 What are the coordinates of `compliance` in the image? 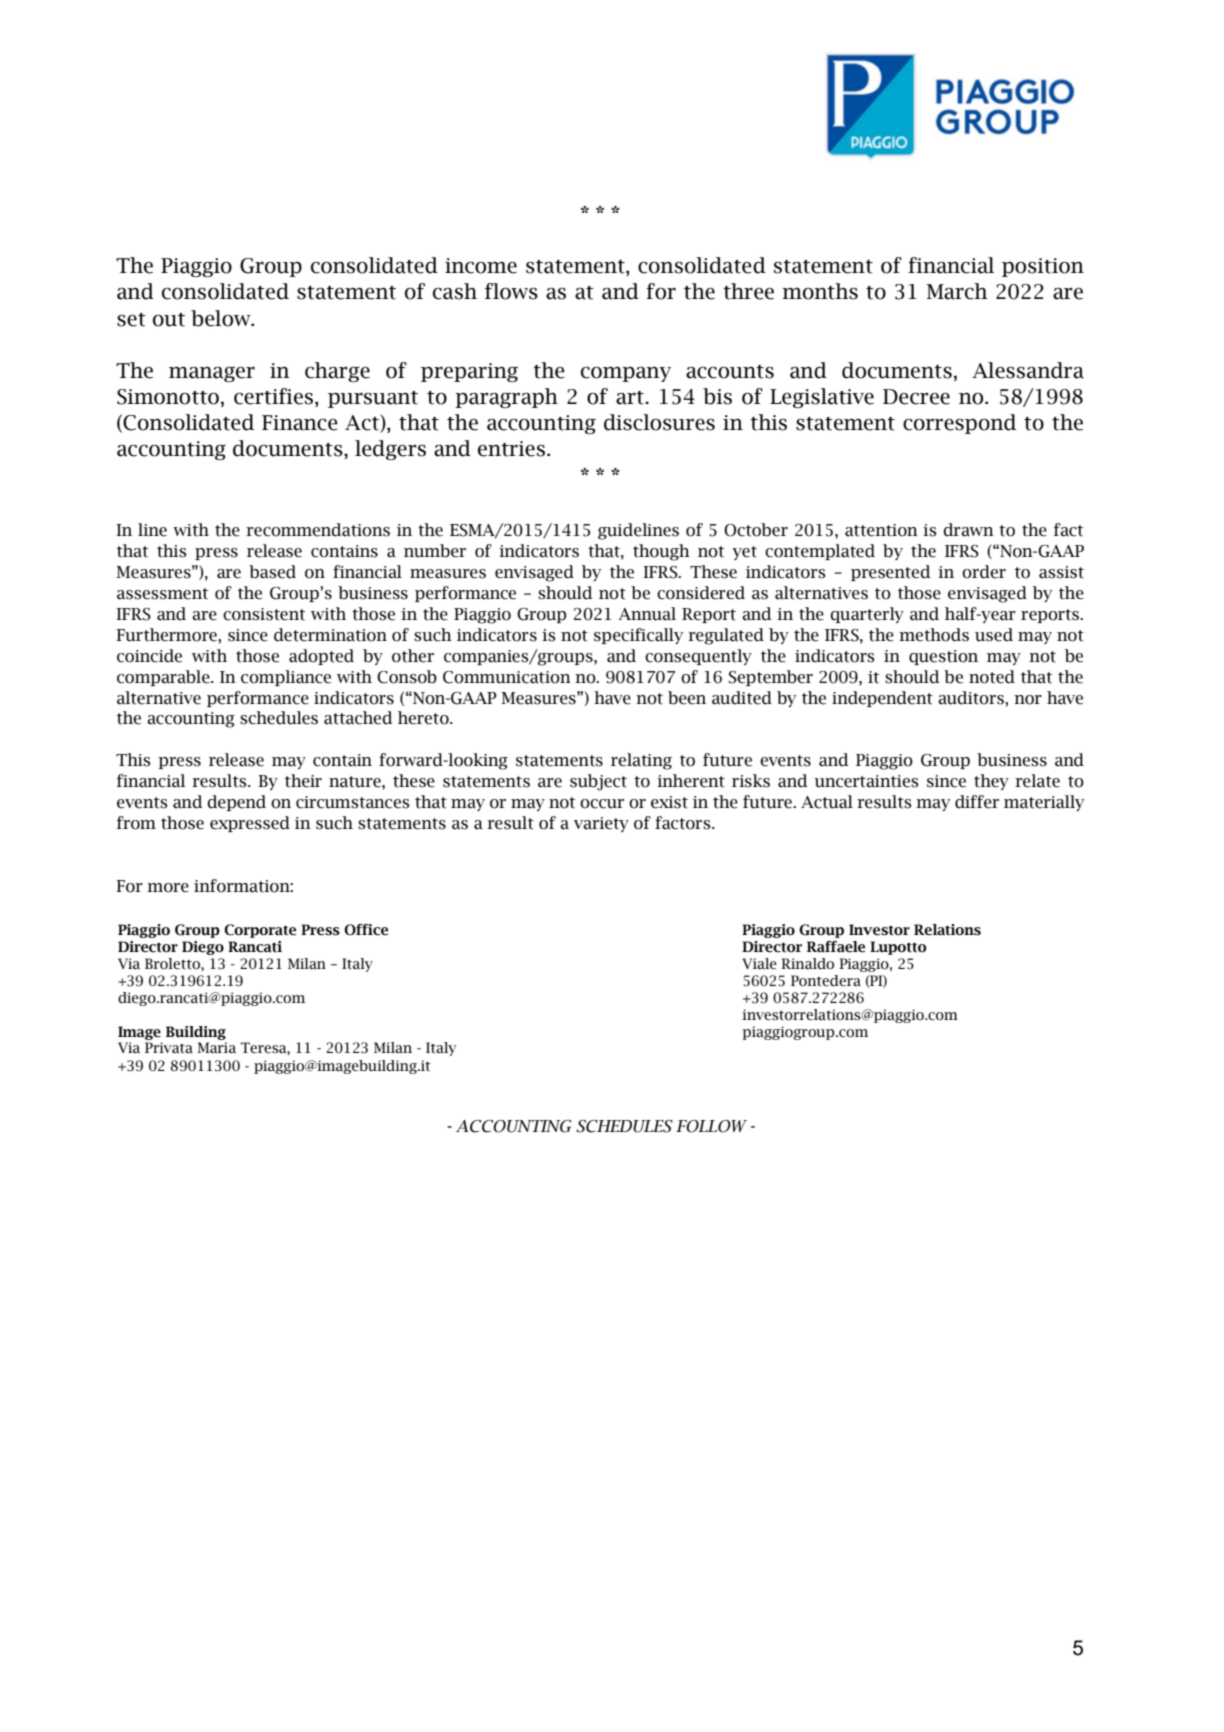 It's located at (286, 678).
